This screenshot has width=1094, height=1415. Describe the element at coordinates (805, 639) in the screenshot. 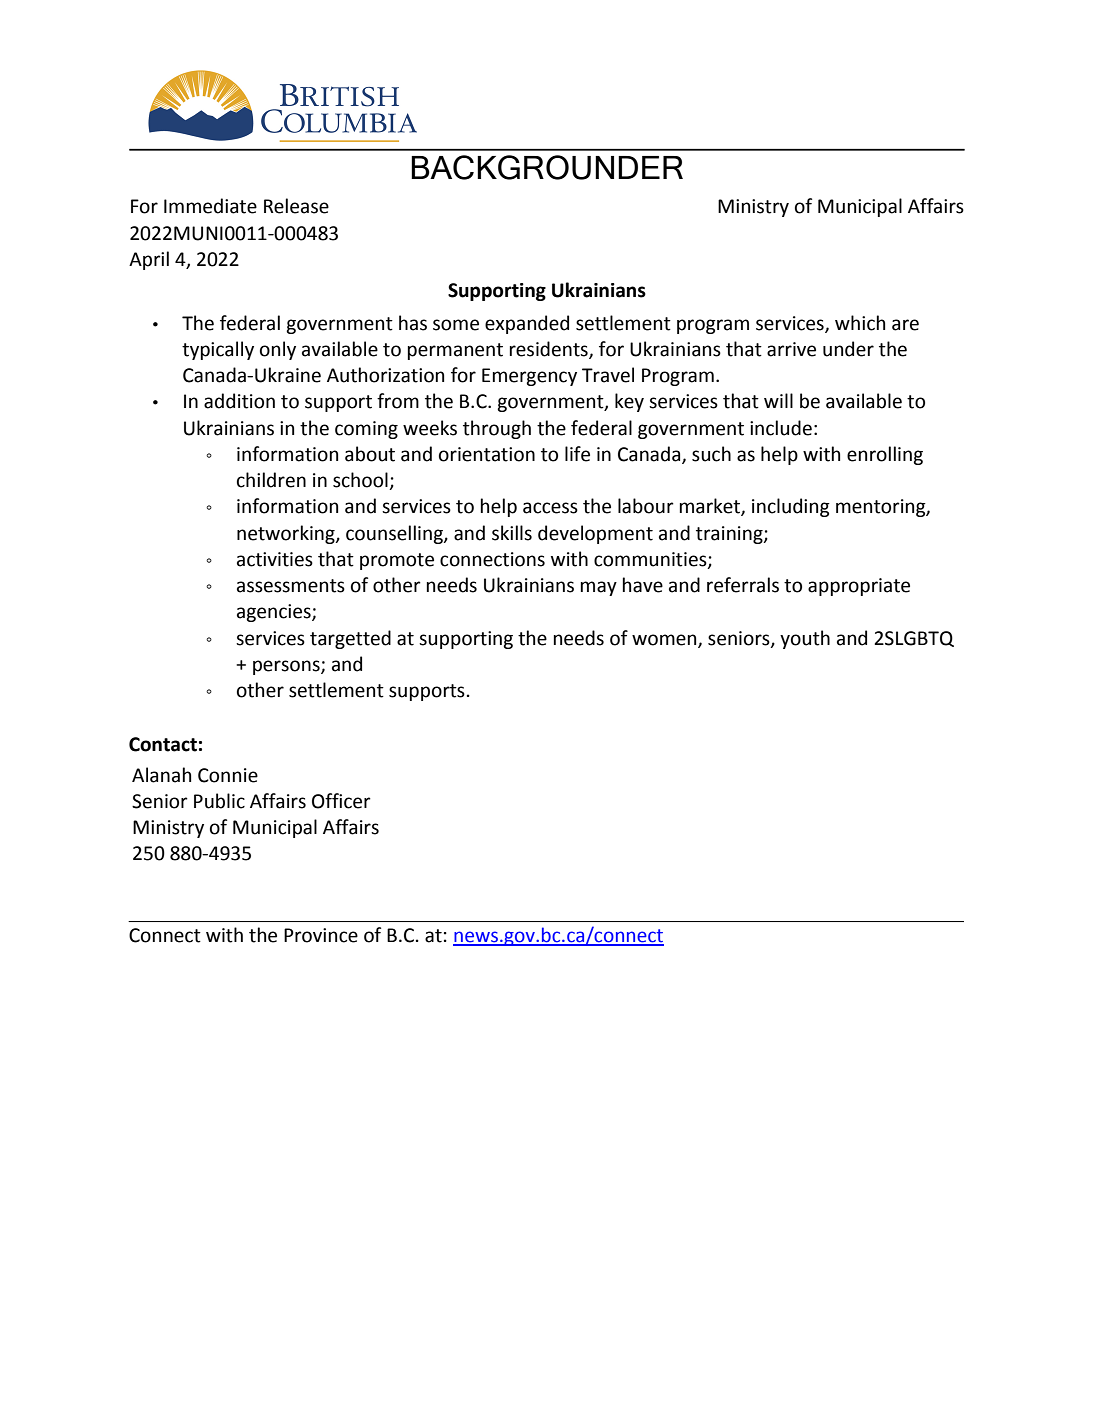

I see `youth` at that location.
